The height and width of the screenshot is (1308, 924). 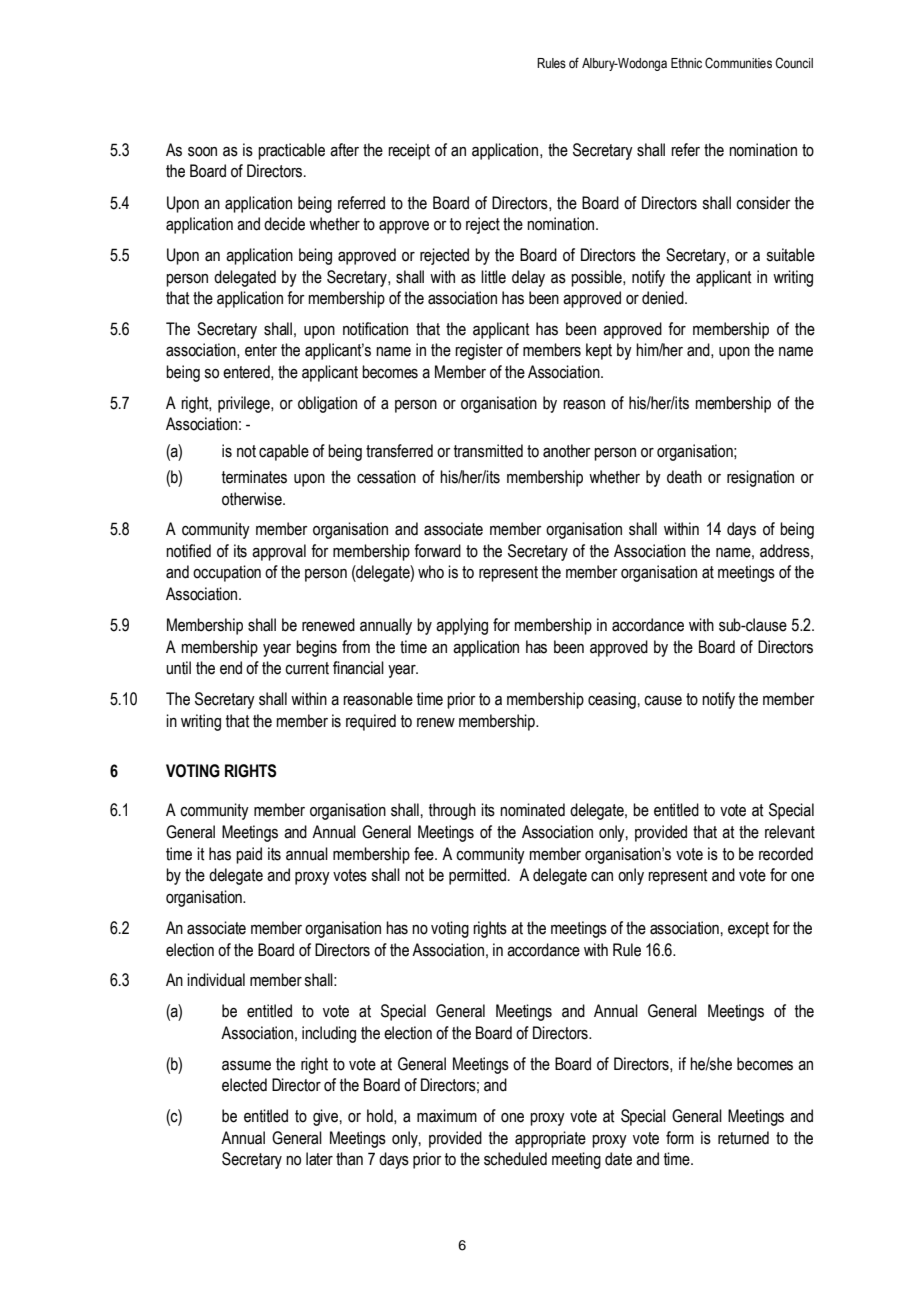 What do you see at coordinates (284, 452) in the screenshot?
I see `capable` at bounding box center [284, 452].
